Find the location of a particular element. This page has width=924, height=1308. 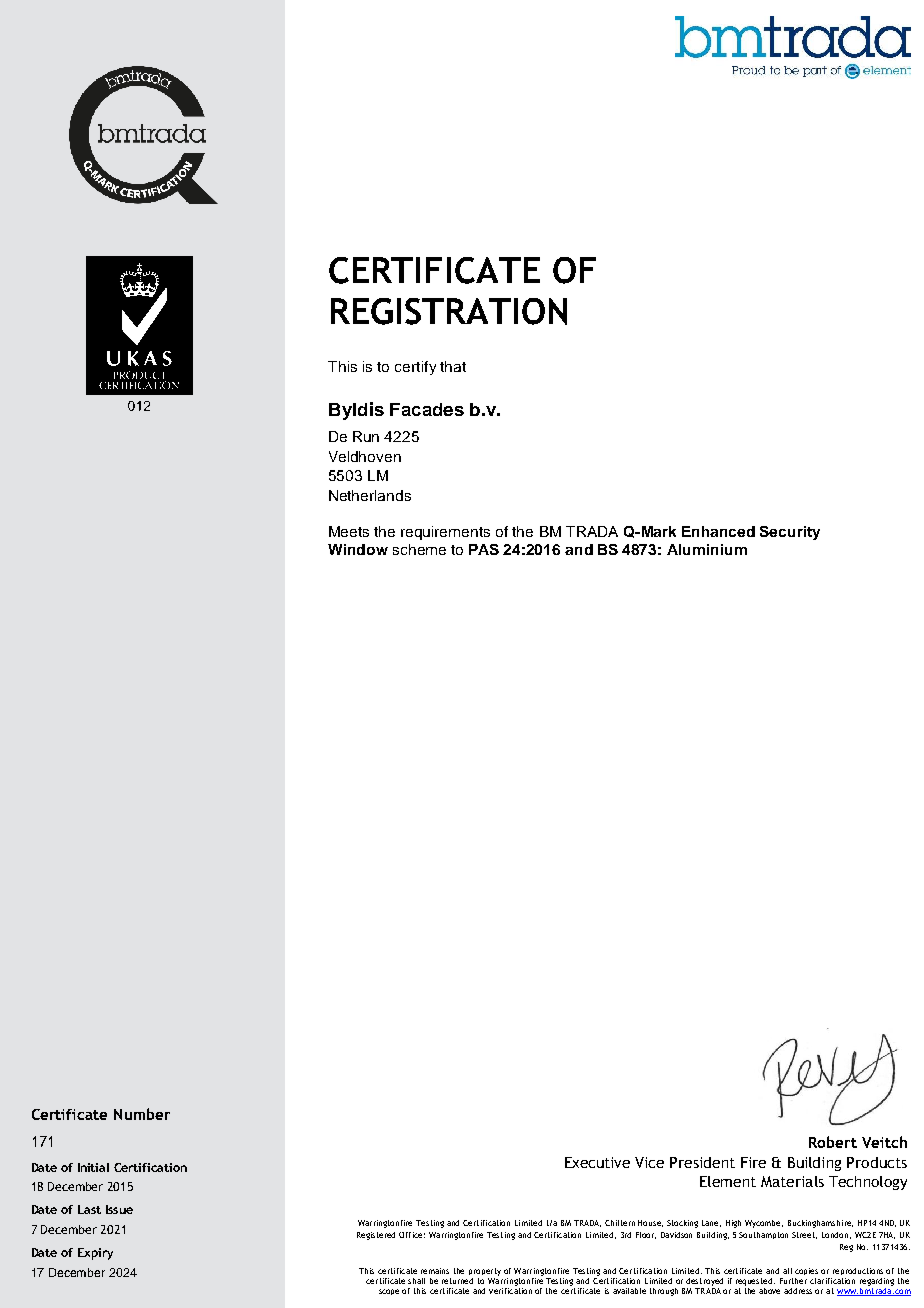

that is located at coordinates (453, 366).
